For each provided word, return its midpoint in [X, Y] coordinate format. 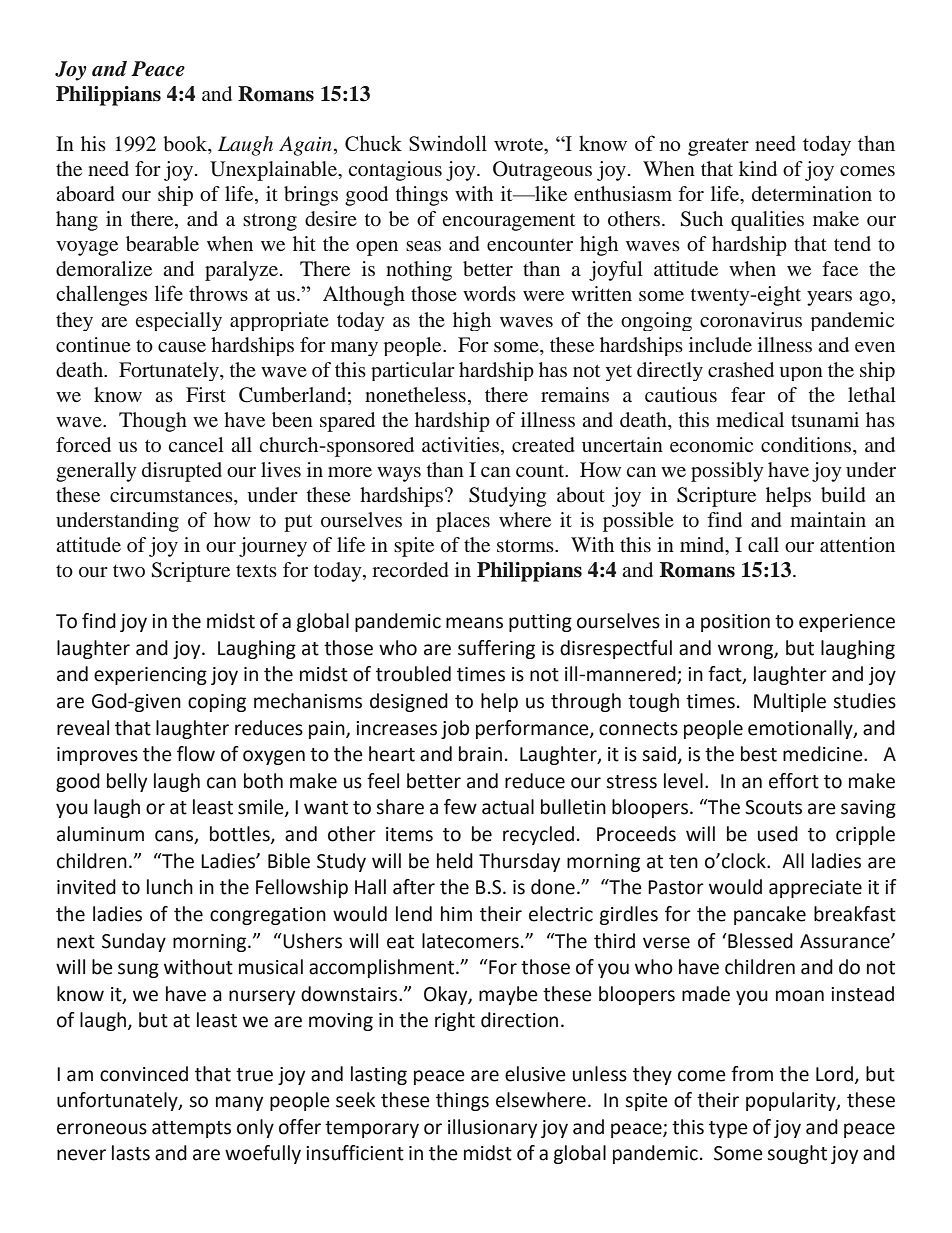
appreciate [815, 889]
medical [750, 419]
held [455, 861]
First [206, 394]
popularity [792, 1101]
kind [758, 168]
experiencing [150, 676]
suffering [496, 649]
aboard [85, 193]
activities [462, 446]
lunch [170, 887]
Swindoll [448, 143]
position [735, 623]
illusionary [492, 1128]
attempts [191, 1129]
